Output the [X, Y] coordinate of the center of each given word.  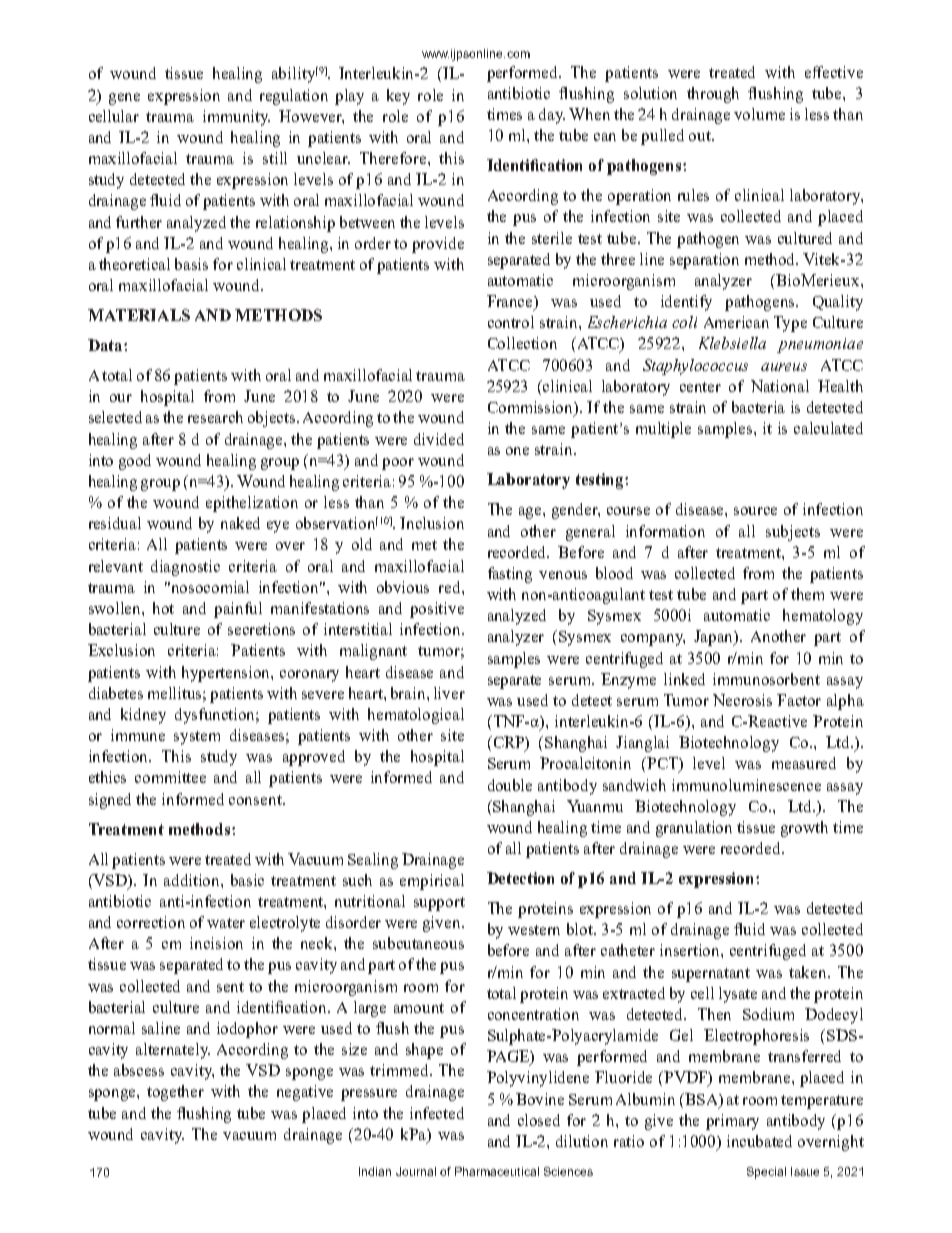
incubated [759, 1141]
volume [759, 114]
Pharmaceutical [497, 1171]
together [175, 1093]
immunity [236, 118]
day [552, 116]
